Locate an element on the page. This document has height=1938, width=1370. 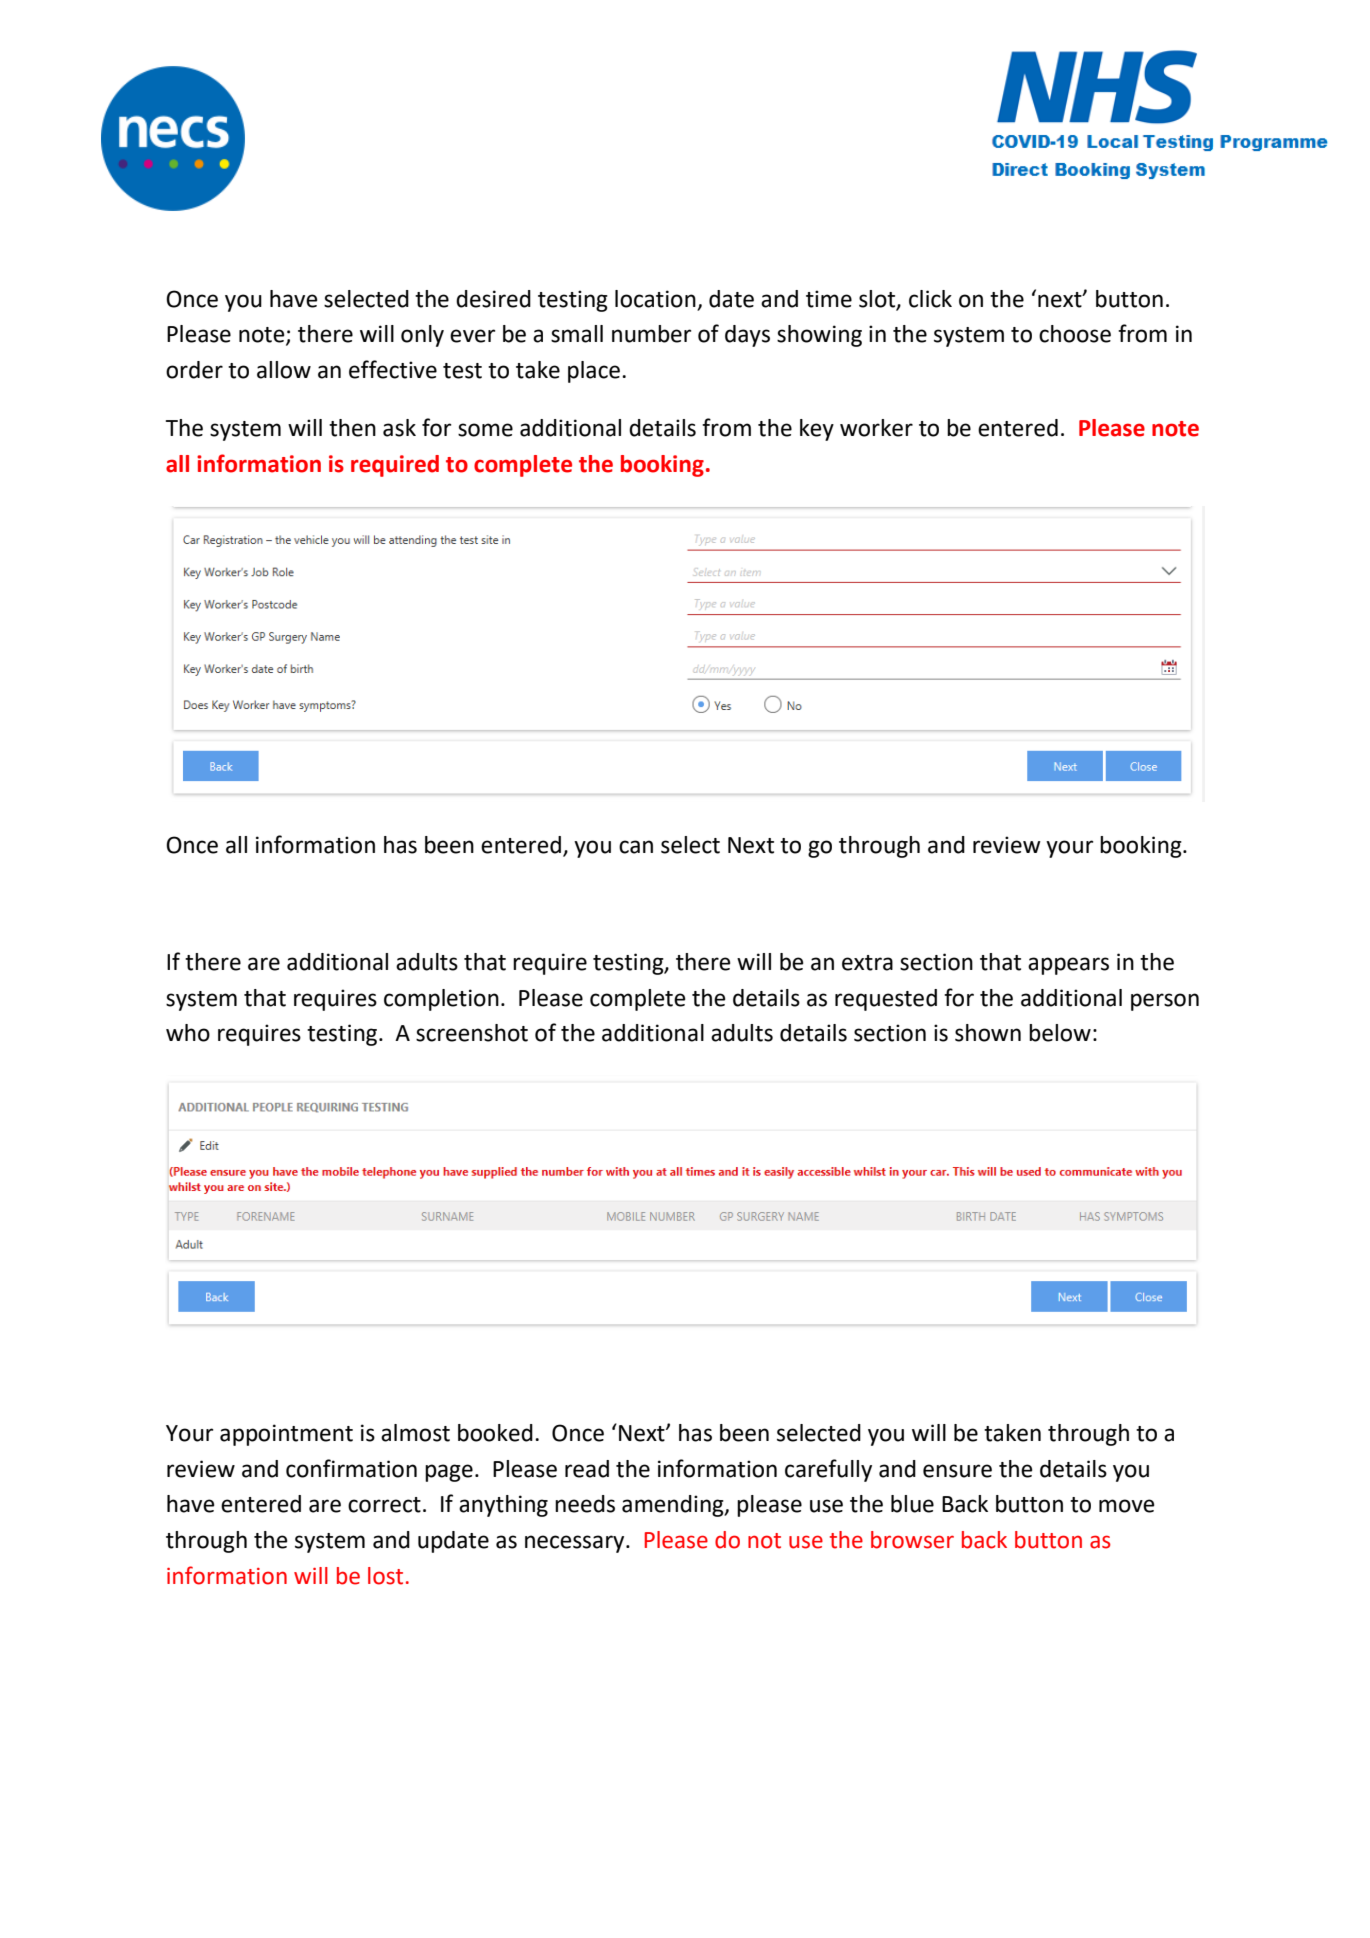
move is located at coordinates (1127, 1506).
